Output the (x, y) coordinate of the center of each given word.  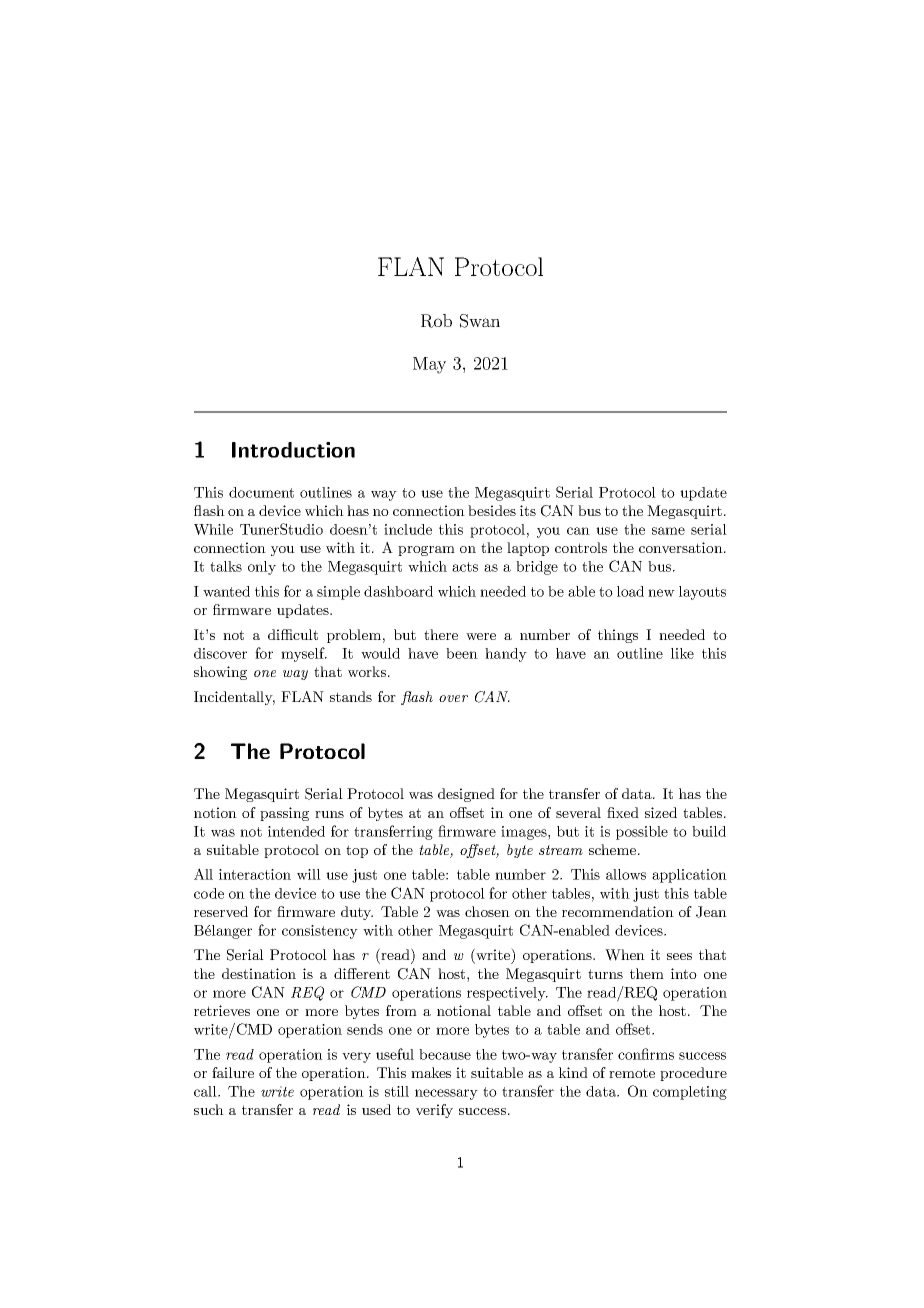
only (262, 568)
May (429, 365)
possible (642, 833)
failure (233, 1072)
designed (466, 795)
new (661, 593)
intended (296, 831)
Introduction (293, 450)
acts (465, 567)
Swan (480, 321)
